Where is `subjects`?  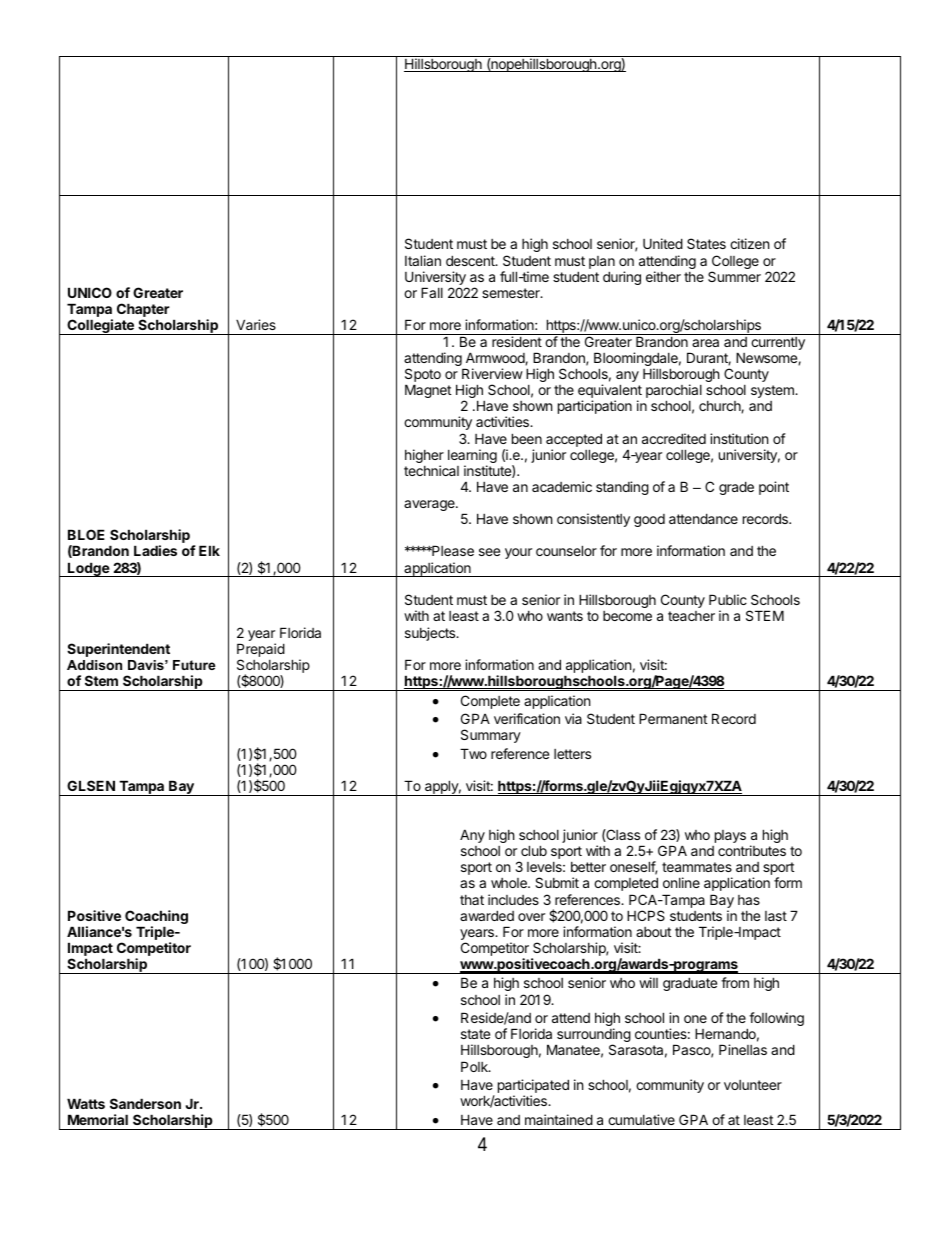
subjects is located at coordinates (431, 634).
